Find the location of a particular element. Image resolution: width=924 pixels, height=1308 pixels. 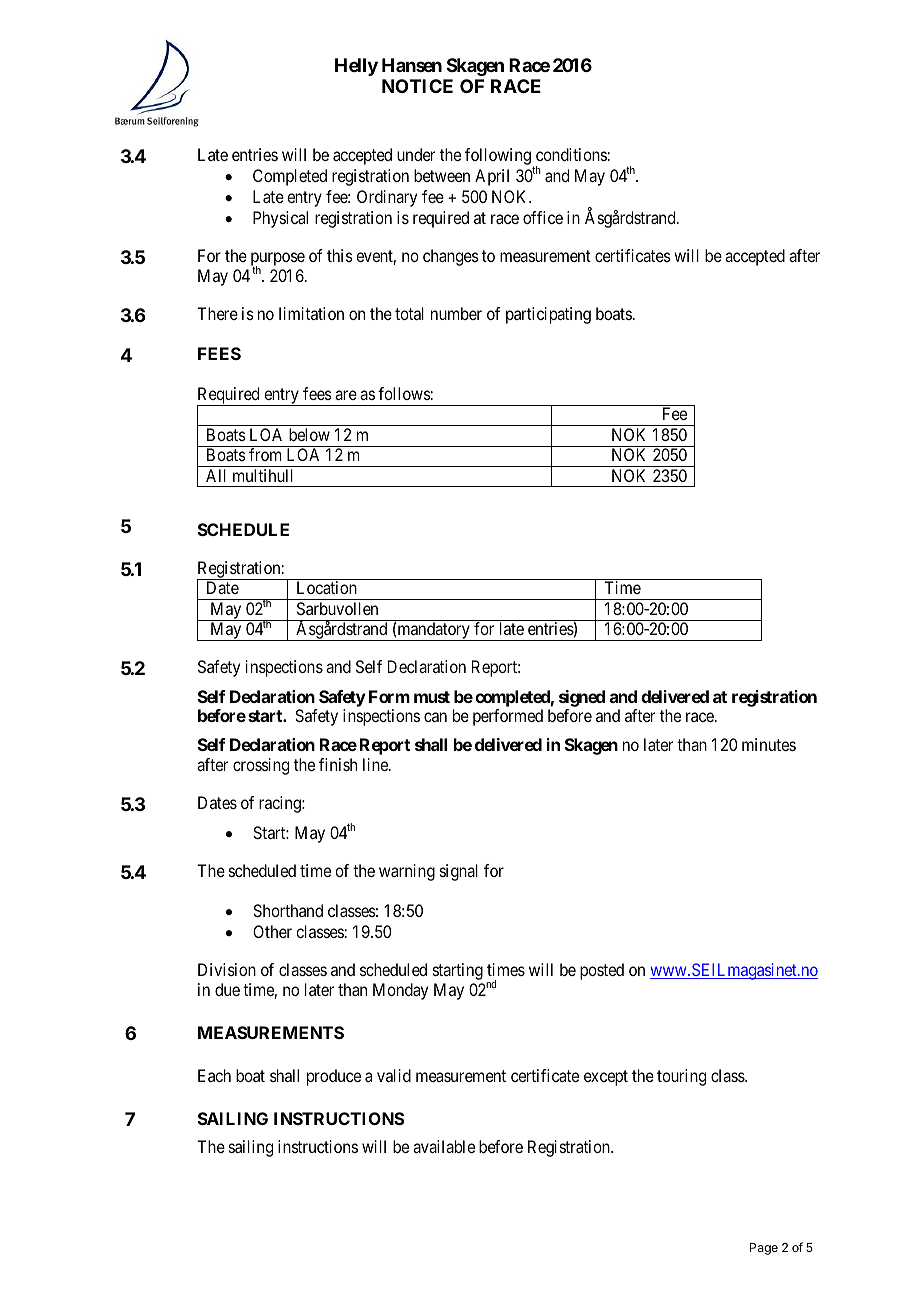

following is located at coordinates (498, 156).
